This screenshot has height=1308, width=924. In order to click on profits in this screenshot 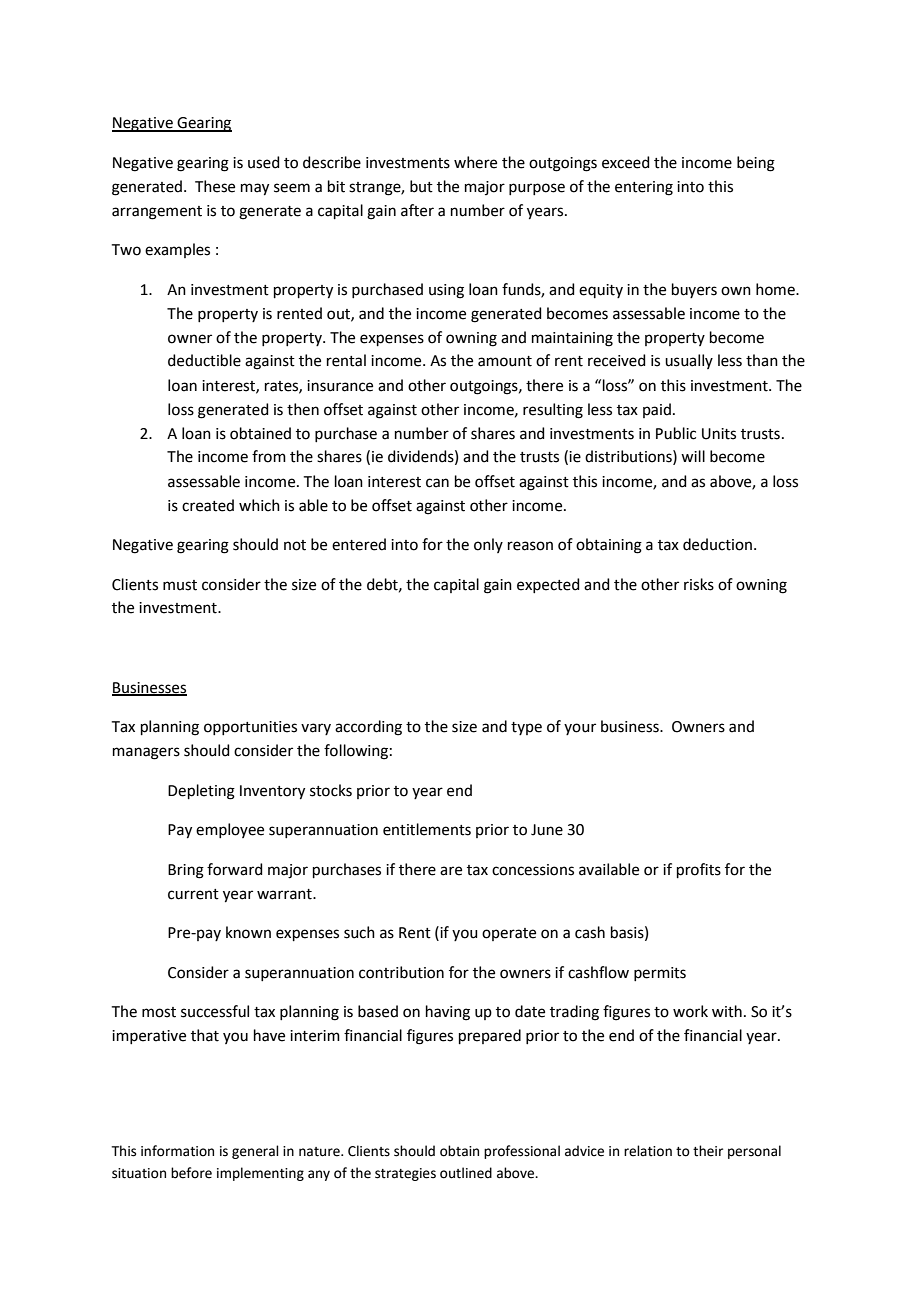, I will do `click(699, 870)`.
